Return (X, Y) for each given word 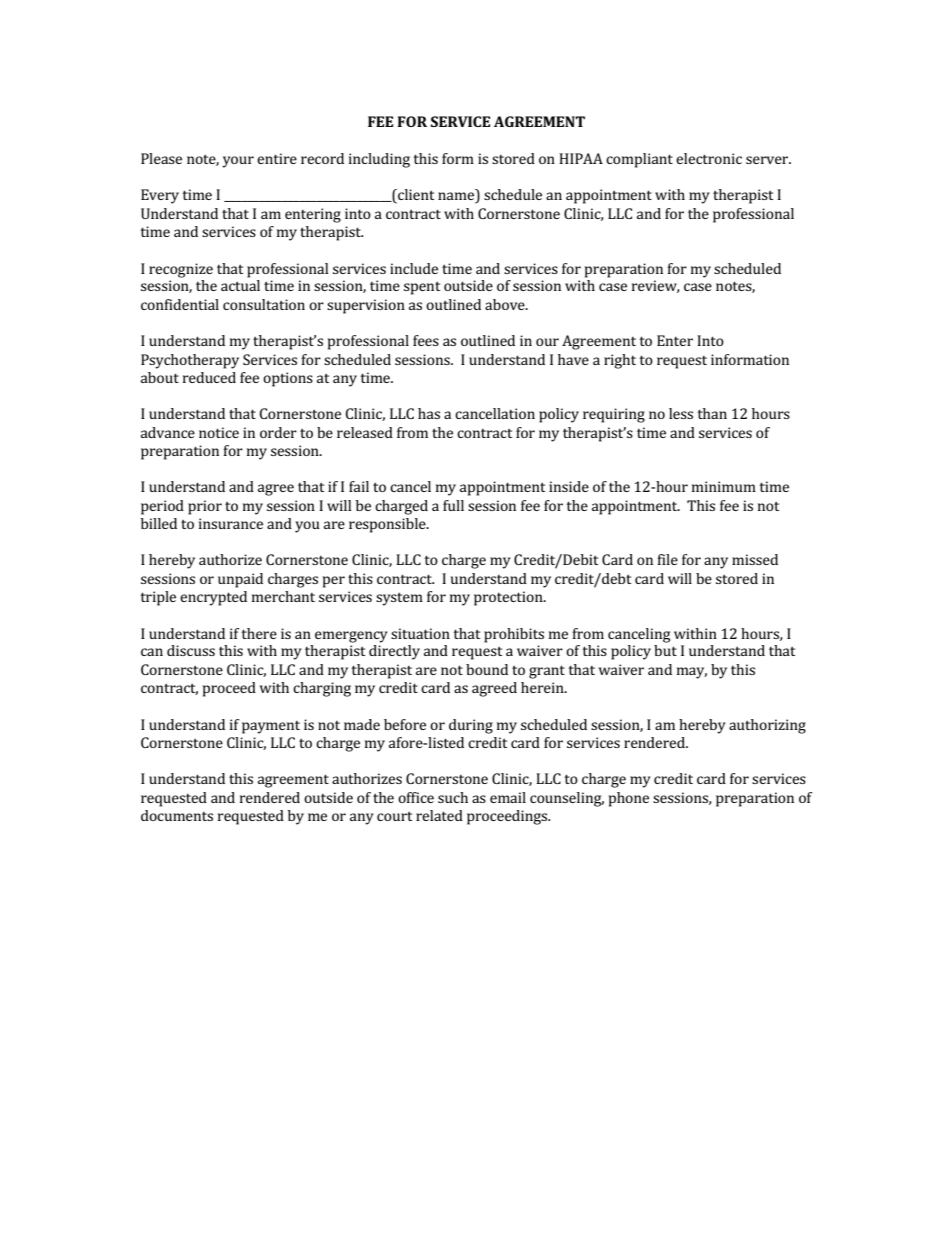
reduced (209, 377)
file (667, 559)
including (379, 160)
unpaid (240, 580)
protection (509, 598)
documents (177, 815)
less (681, 413)
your (238, 162)
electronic (709, 158)
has (429, 413)
